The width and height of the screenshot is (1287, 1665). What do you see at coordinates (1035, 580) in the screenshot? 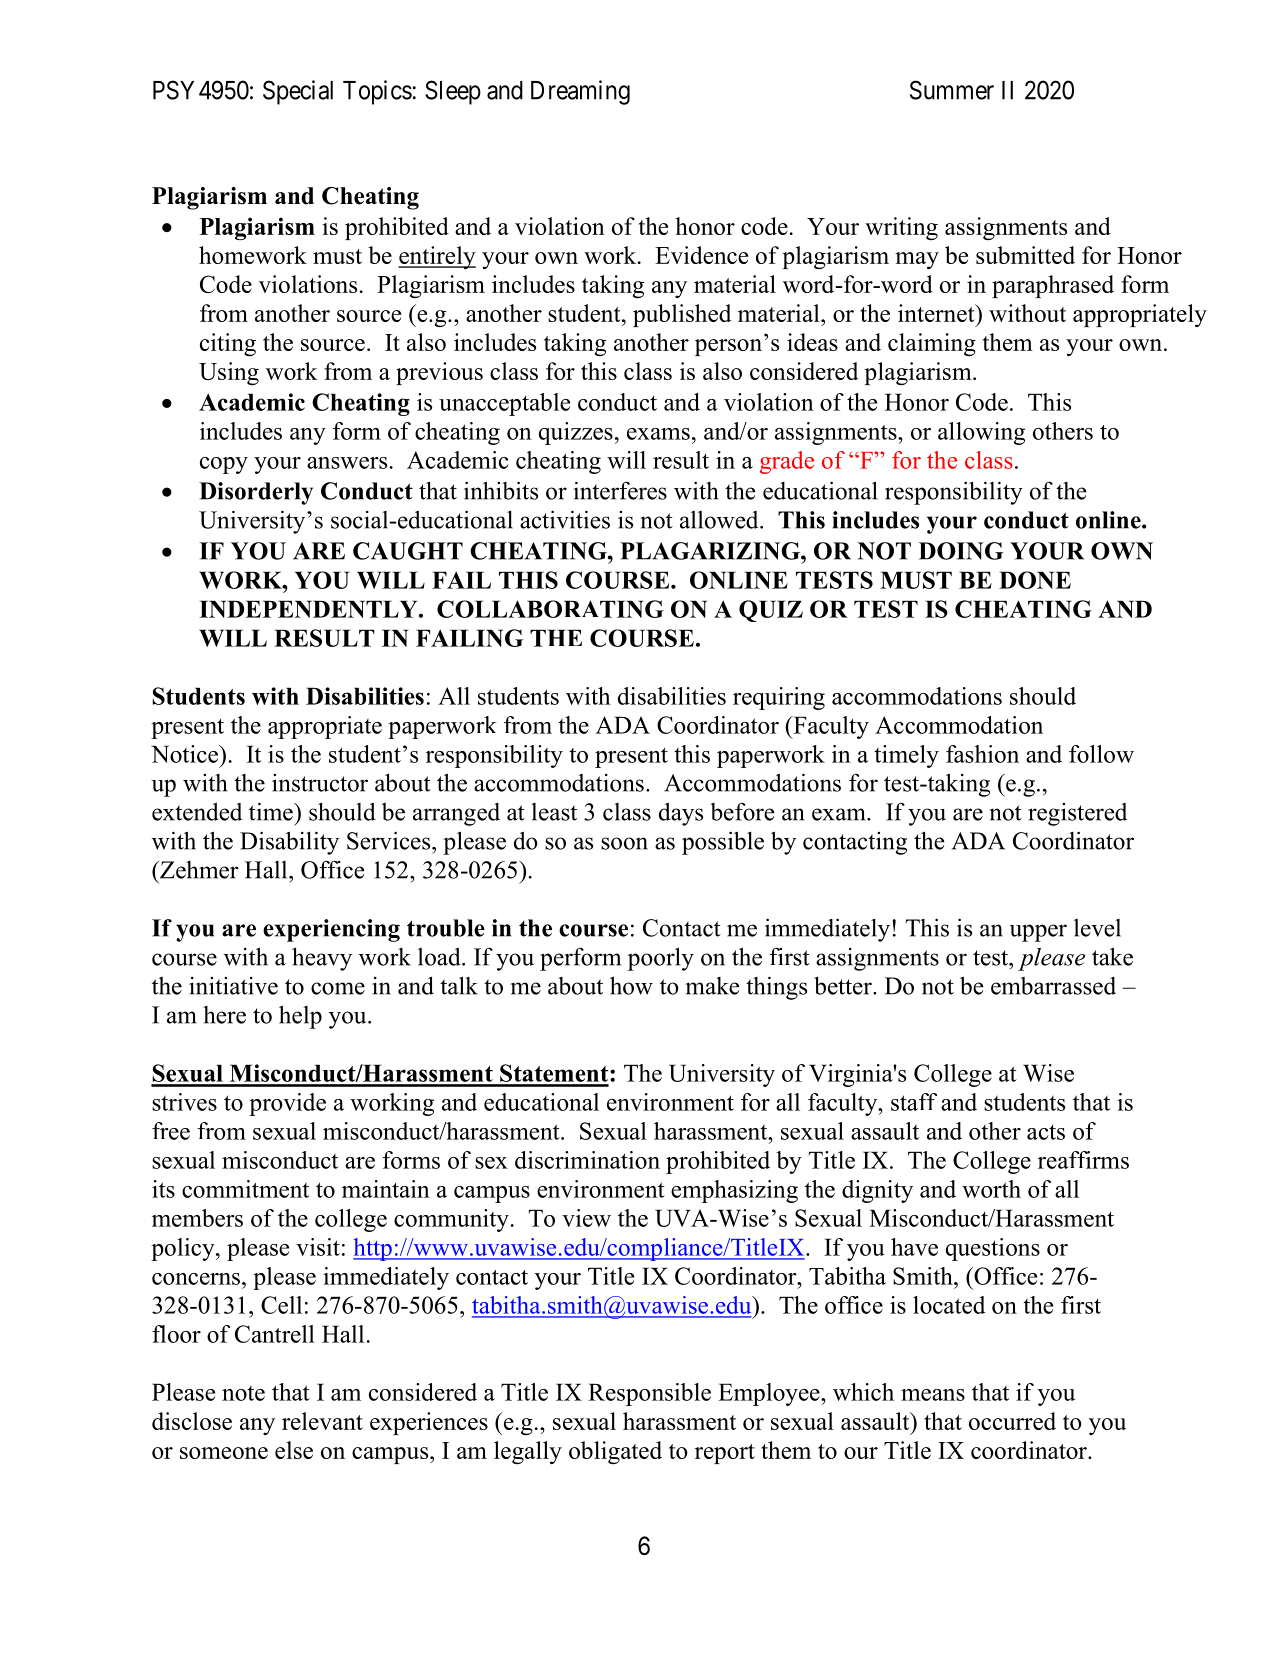
I see `DONE` at bounding box center [1035, 580].
